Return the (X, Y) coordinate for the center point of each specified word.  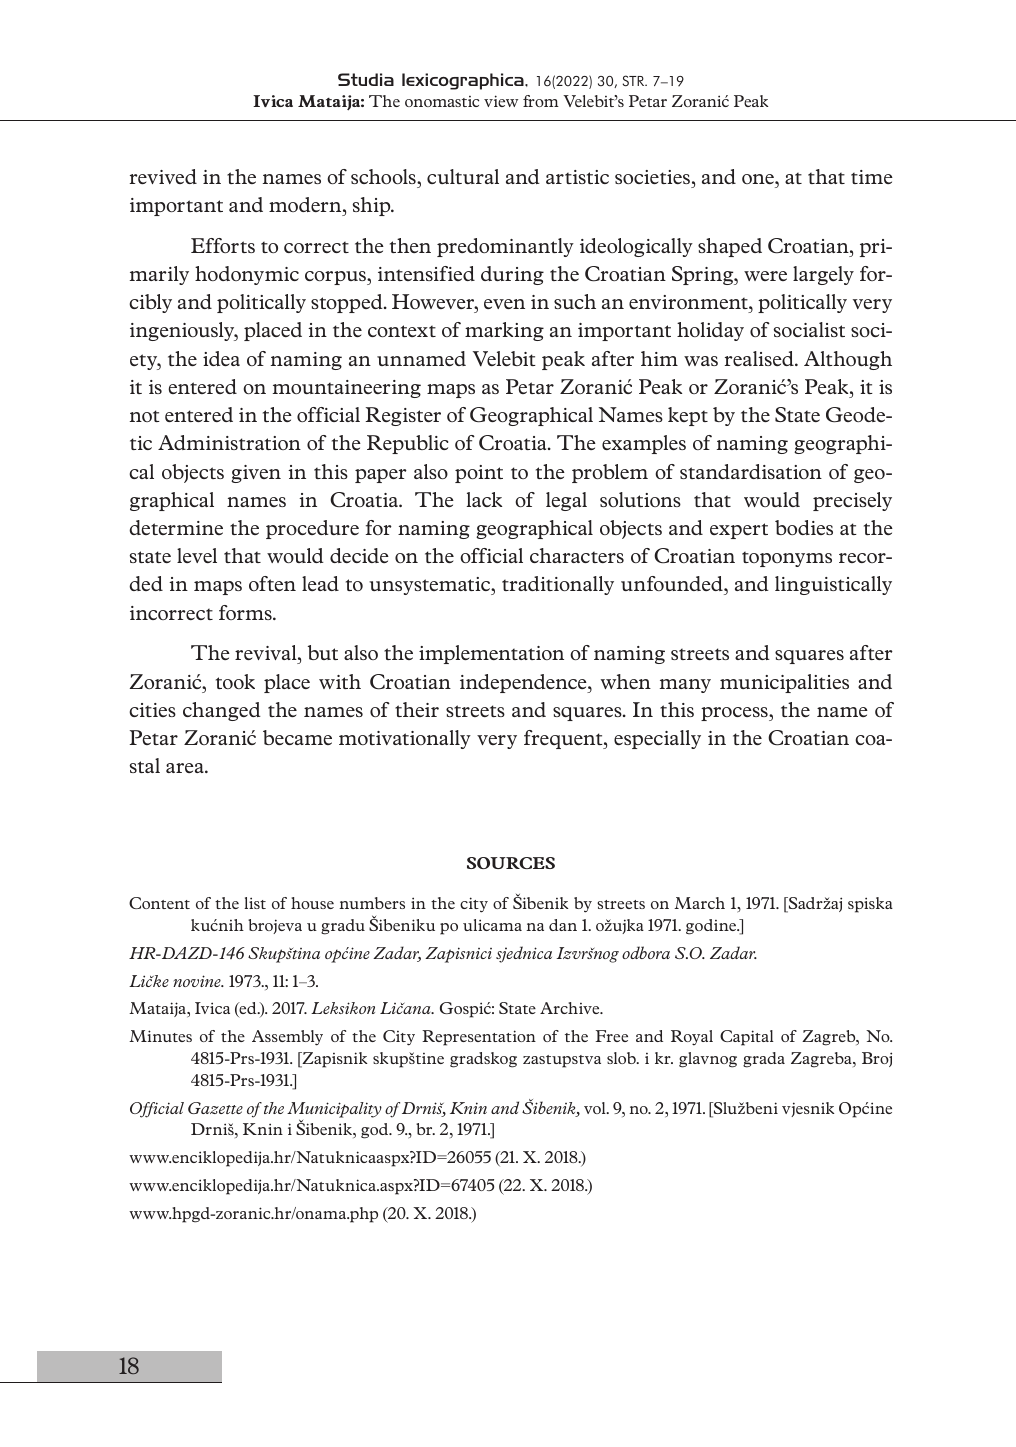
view (501, 101)
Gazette (215, 1108)
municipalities (784, 683)
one (759, 179)
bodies (804, 527)
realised (760, 358)
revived (163, 176)
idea (221, 358)
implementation (491, 654)
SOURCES (511, 863)
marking (504, 331)
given (256, 474)
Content (159, 903)
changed (222, 711)
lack (484, 499)
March (699, 903)
